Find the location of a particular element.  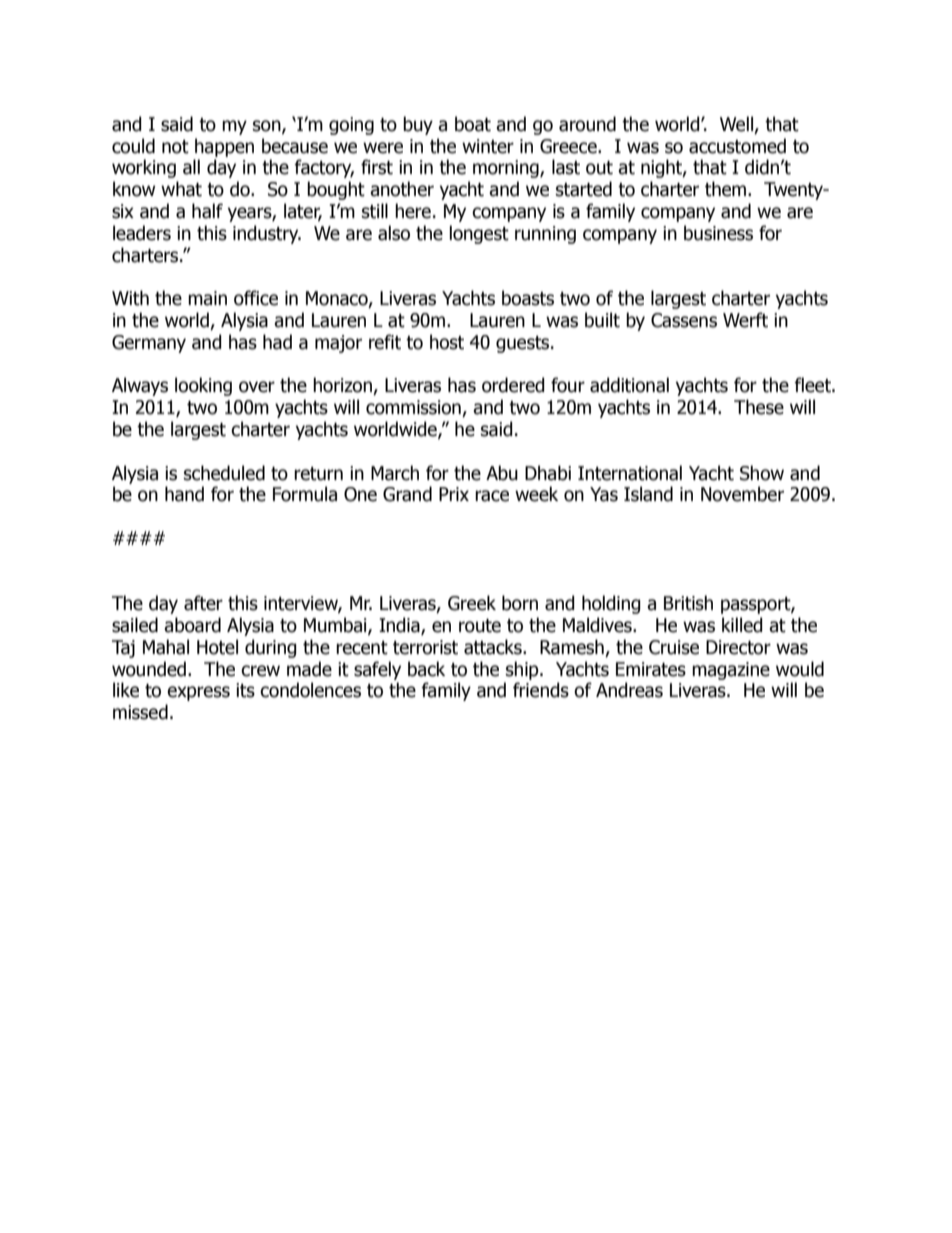

main is located at coordinates (207, 298).
